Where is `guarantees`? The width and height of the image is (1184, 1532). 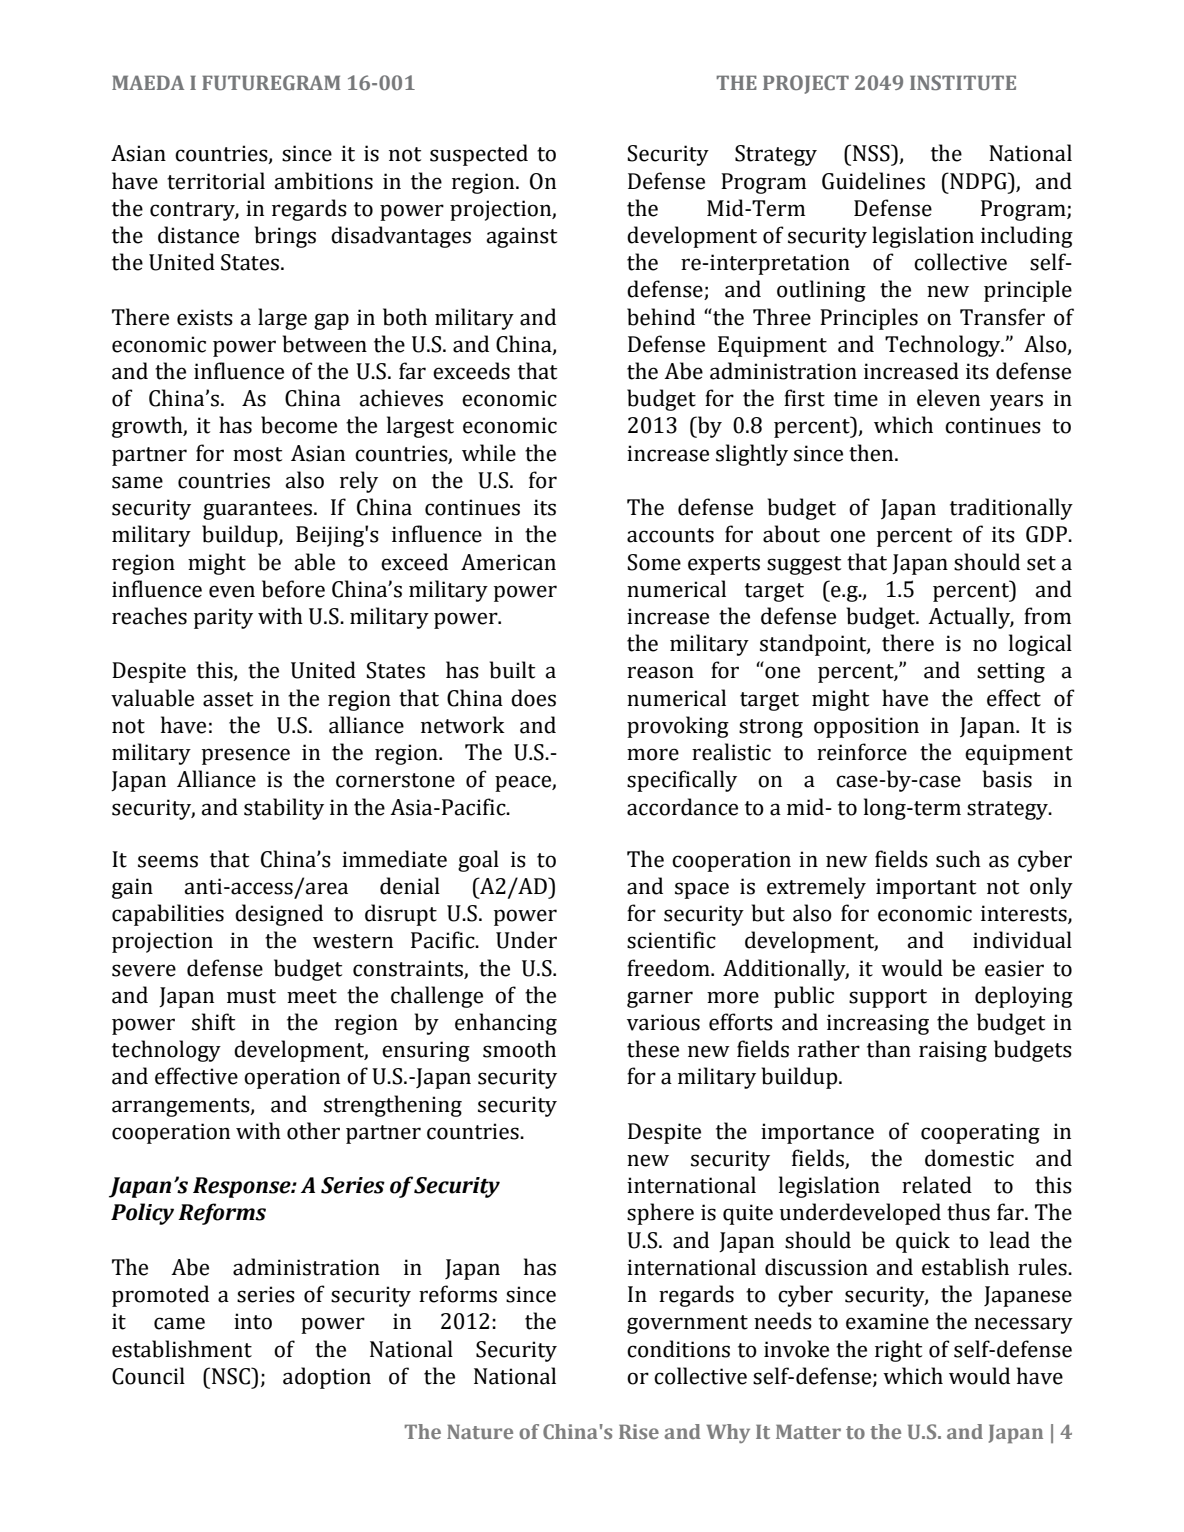 guarantees is located at coordinates (257, 510).
